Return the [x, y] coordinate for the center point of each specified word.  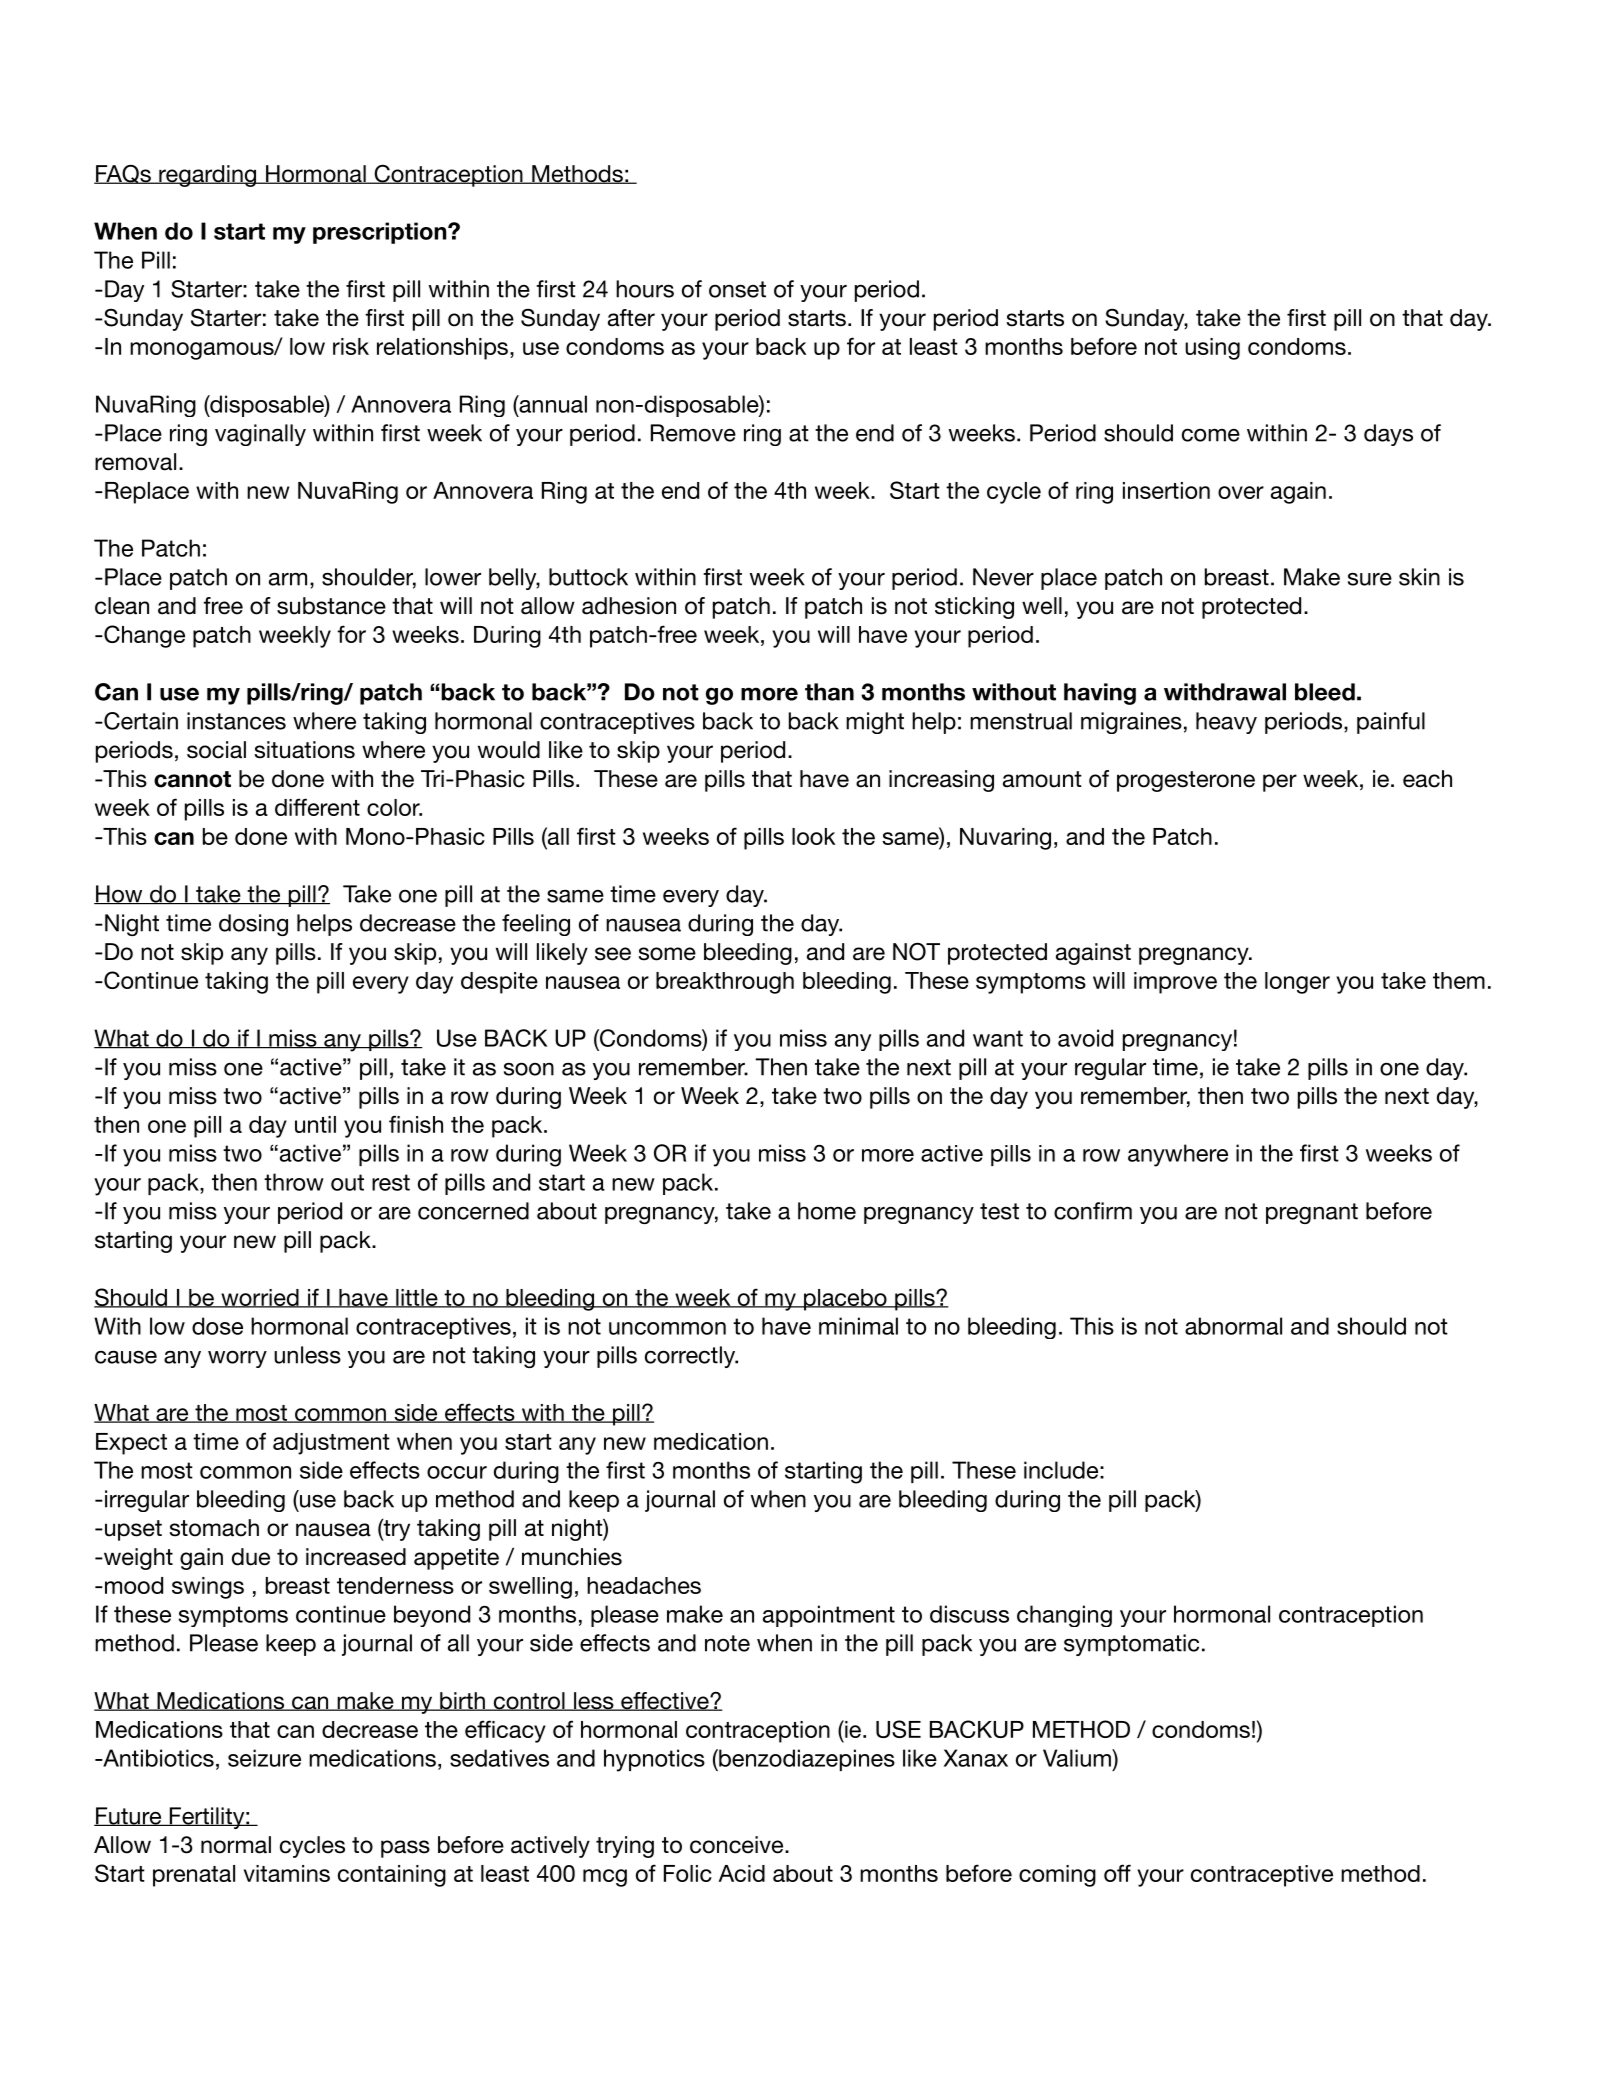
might [875, 723]
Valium [1078, 1758]
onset [737, 289]
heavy [1226, 723]
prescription [381, 233]
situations [305, 750]
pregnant [1312, 1213]
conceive [738, 1845]
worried [260, 1298]
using [1212, 349]
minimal [858, 1326]
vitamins [287, 1873]
